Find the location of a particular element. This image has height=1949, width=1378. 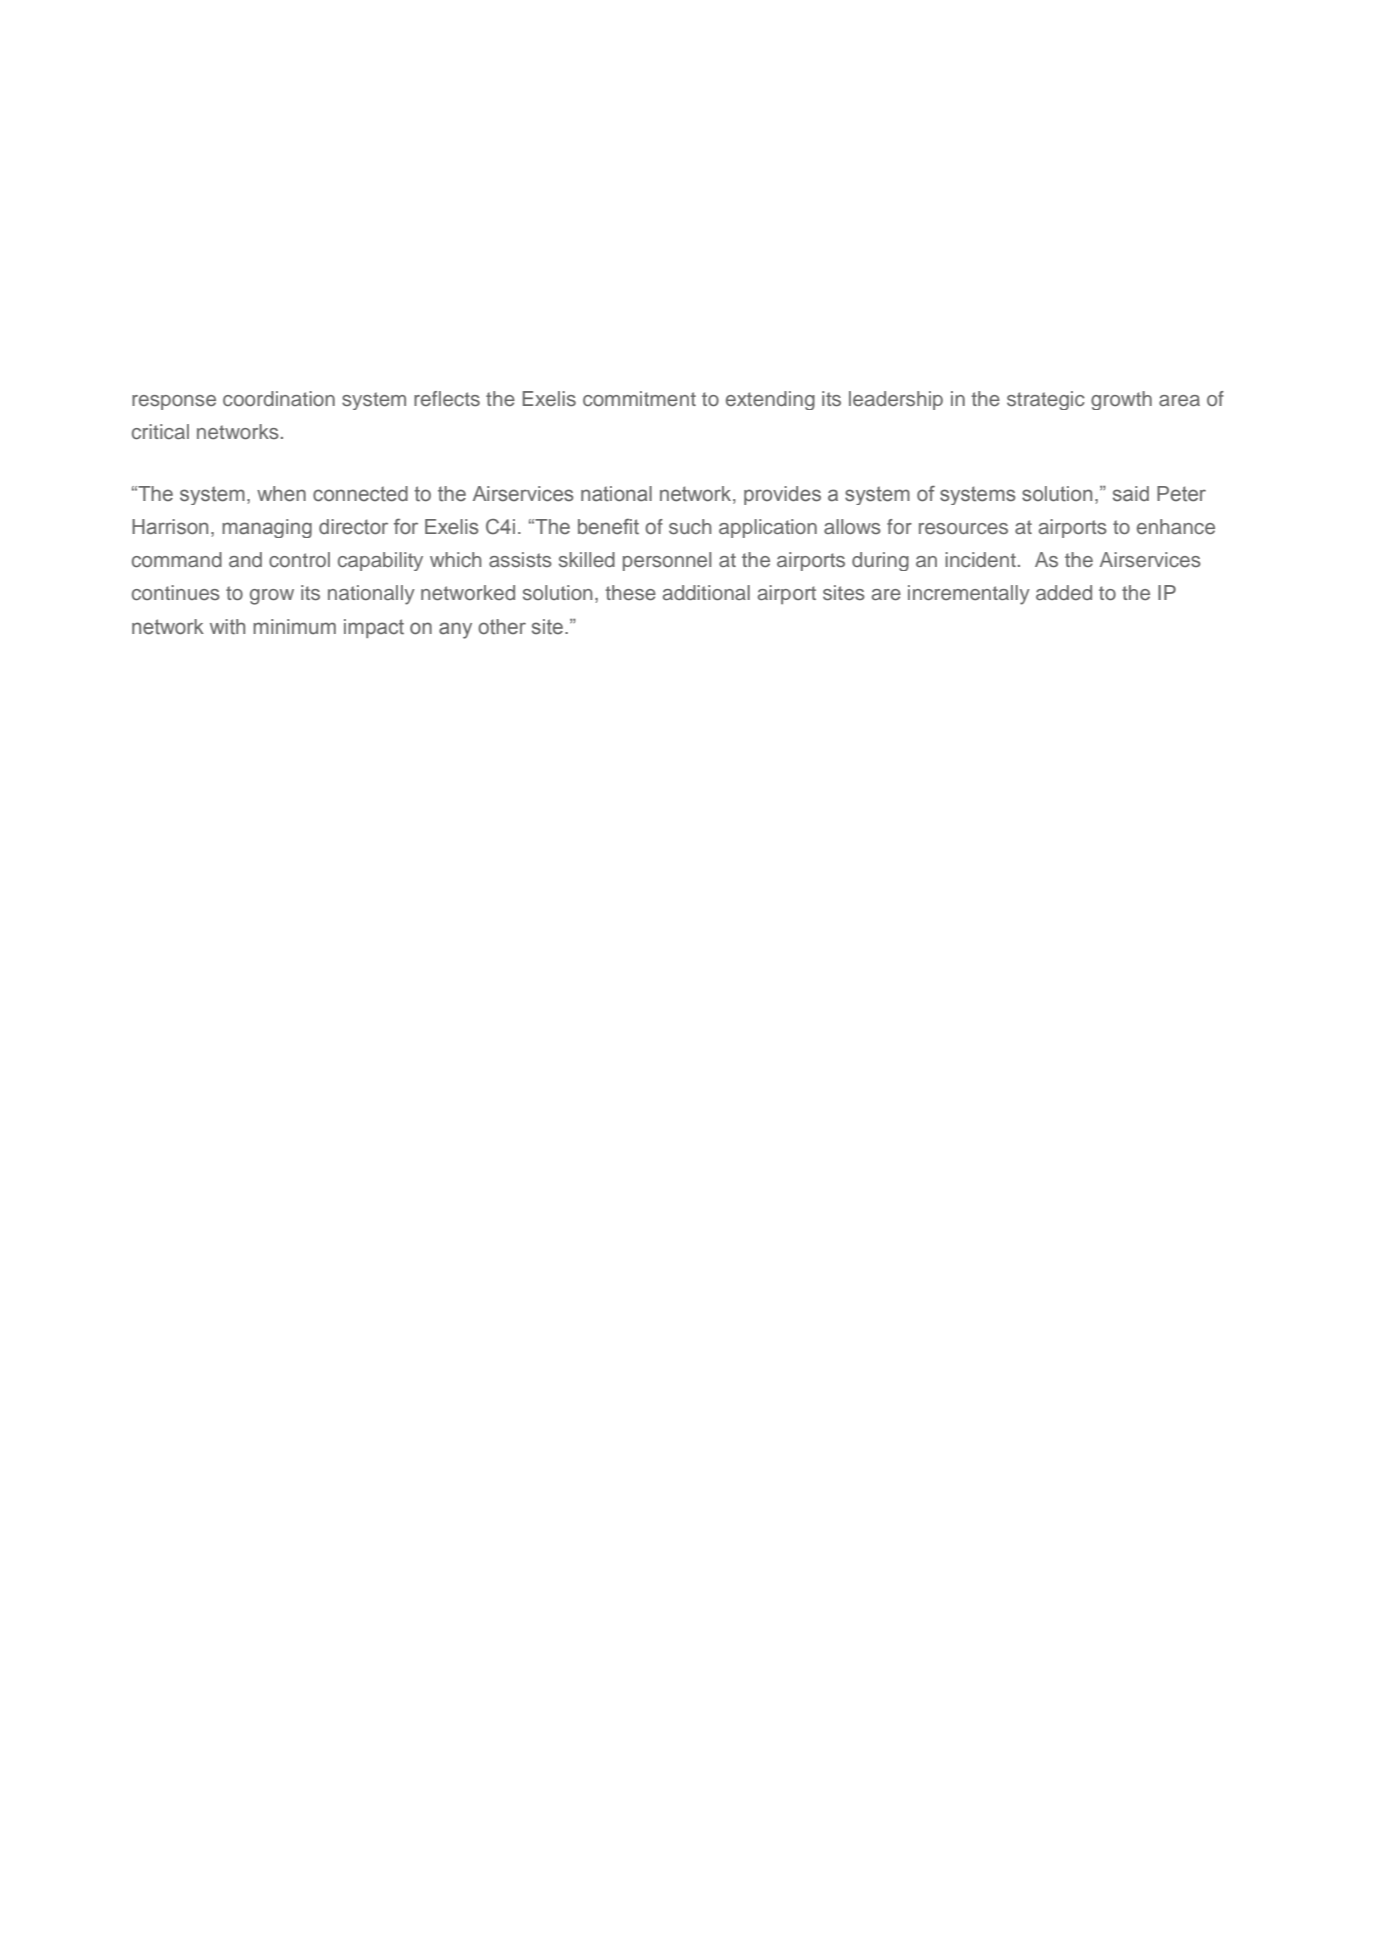

critical is located at coordinates (160, 431).
